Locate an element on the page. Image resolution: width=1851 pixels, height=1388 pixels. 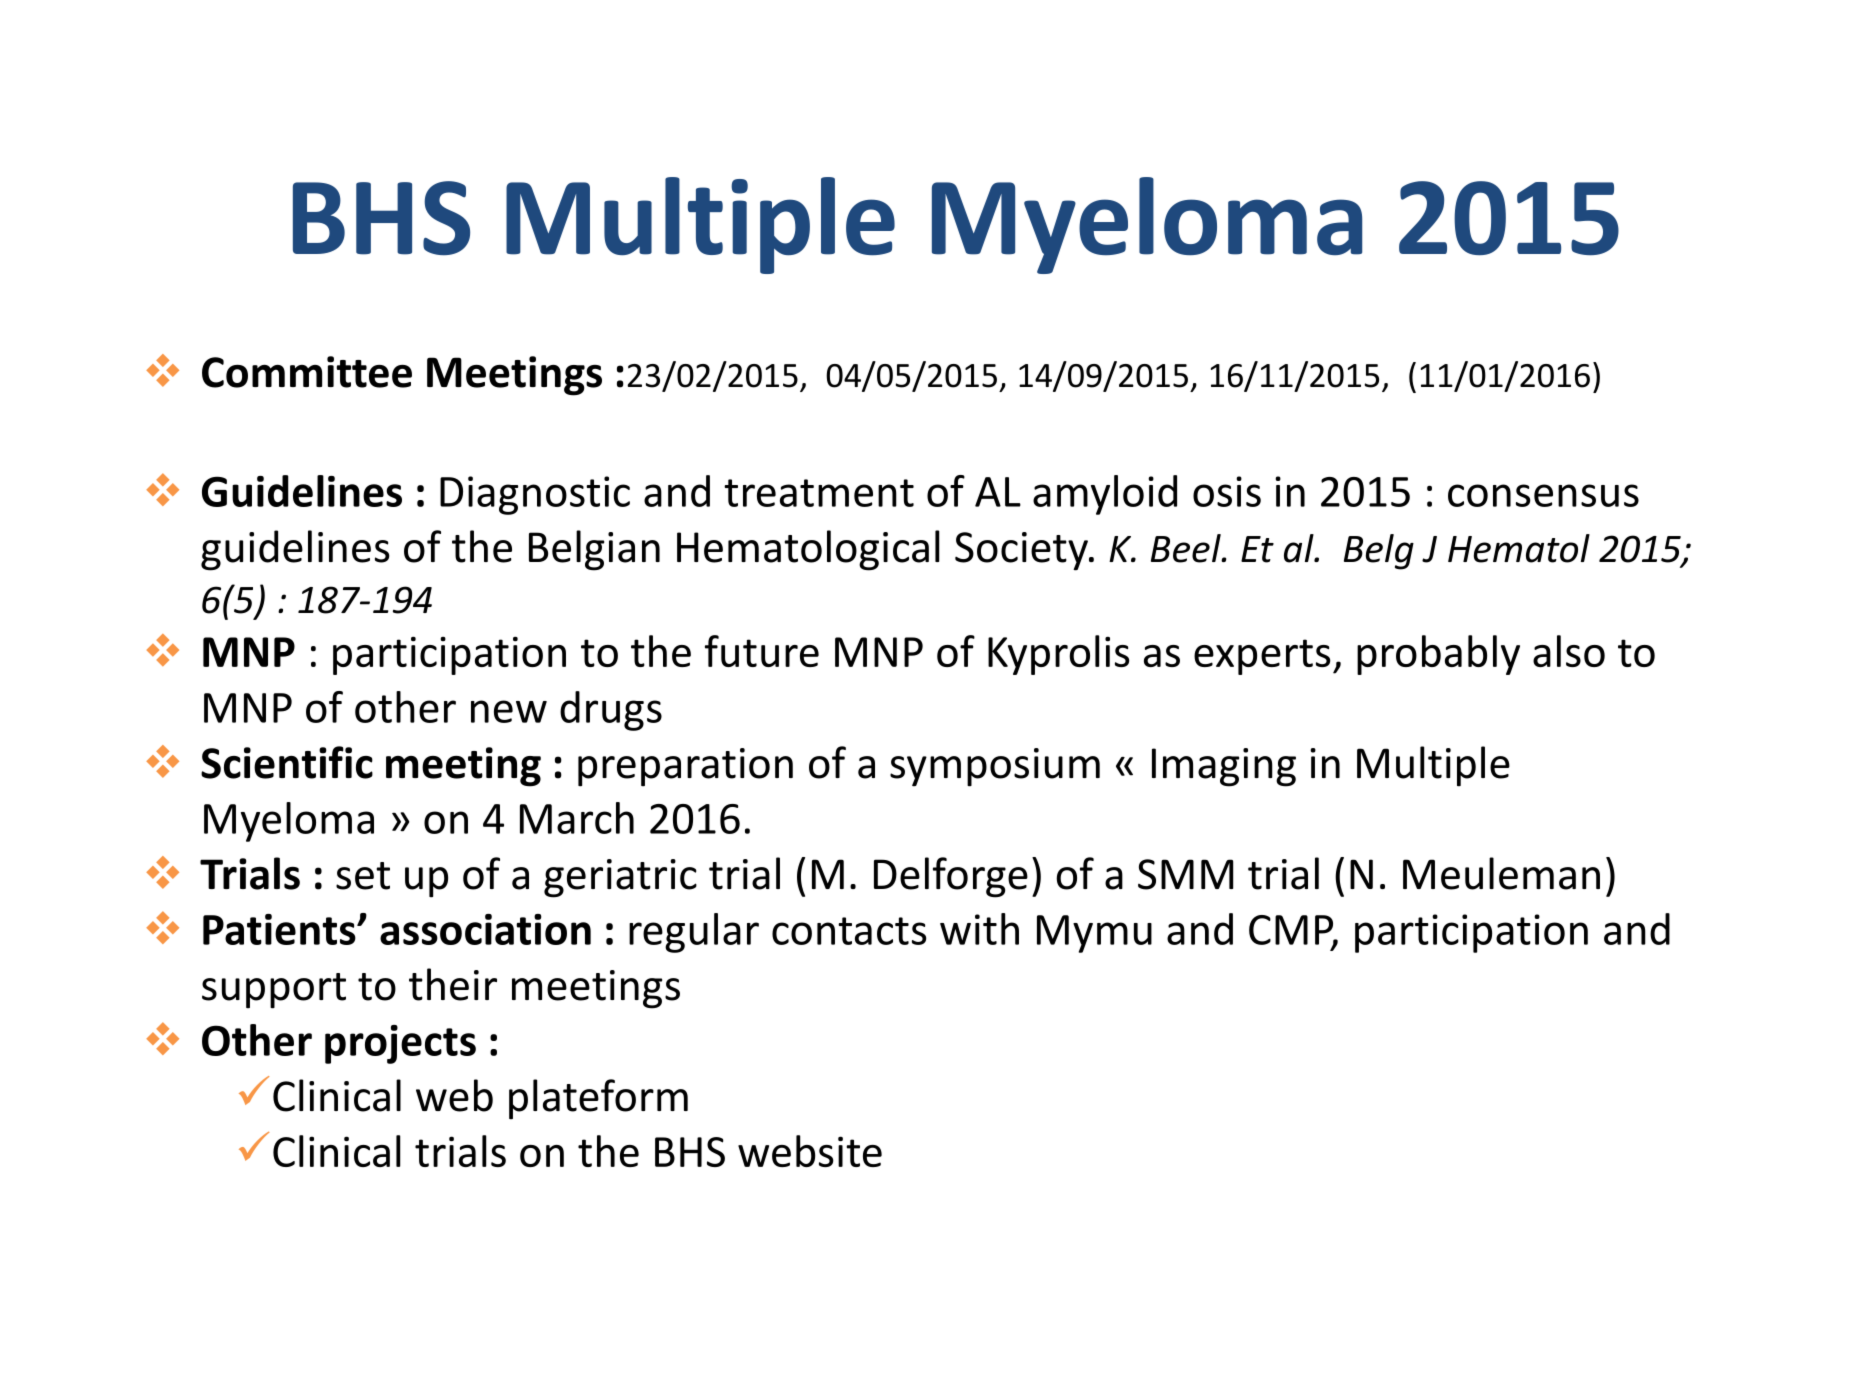
plateform is located at coordinates (598, 1099).
